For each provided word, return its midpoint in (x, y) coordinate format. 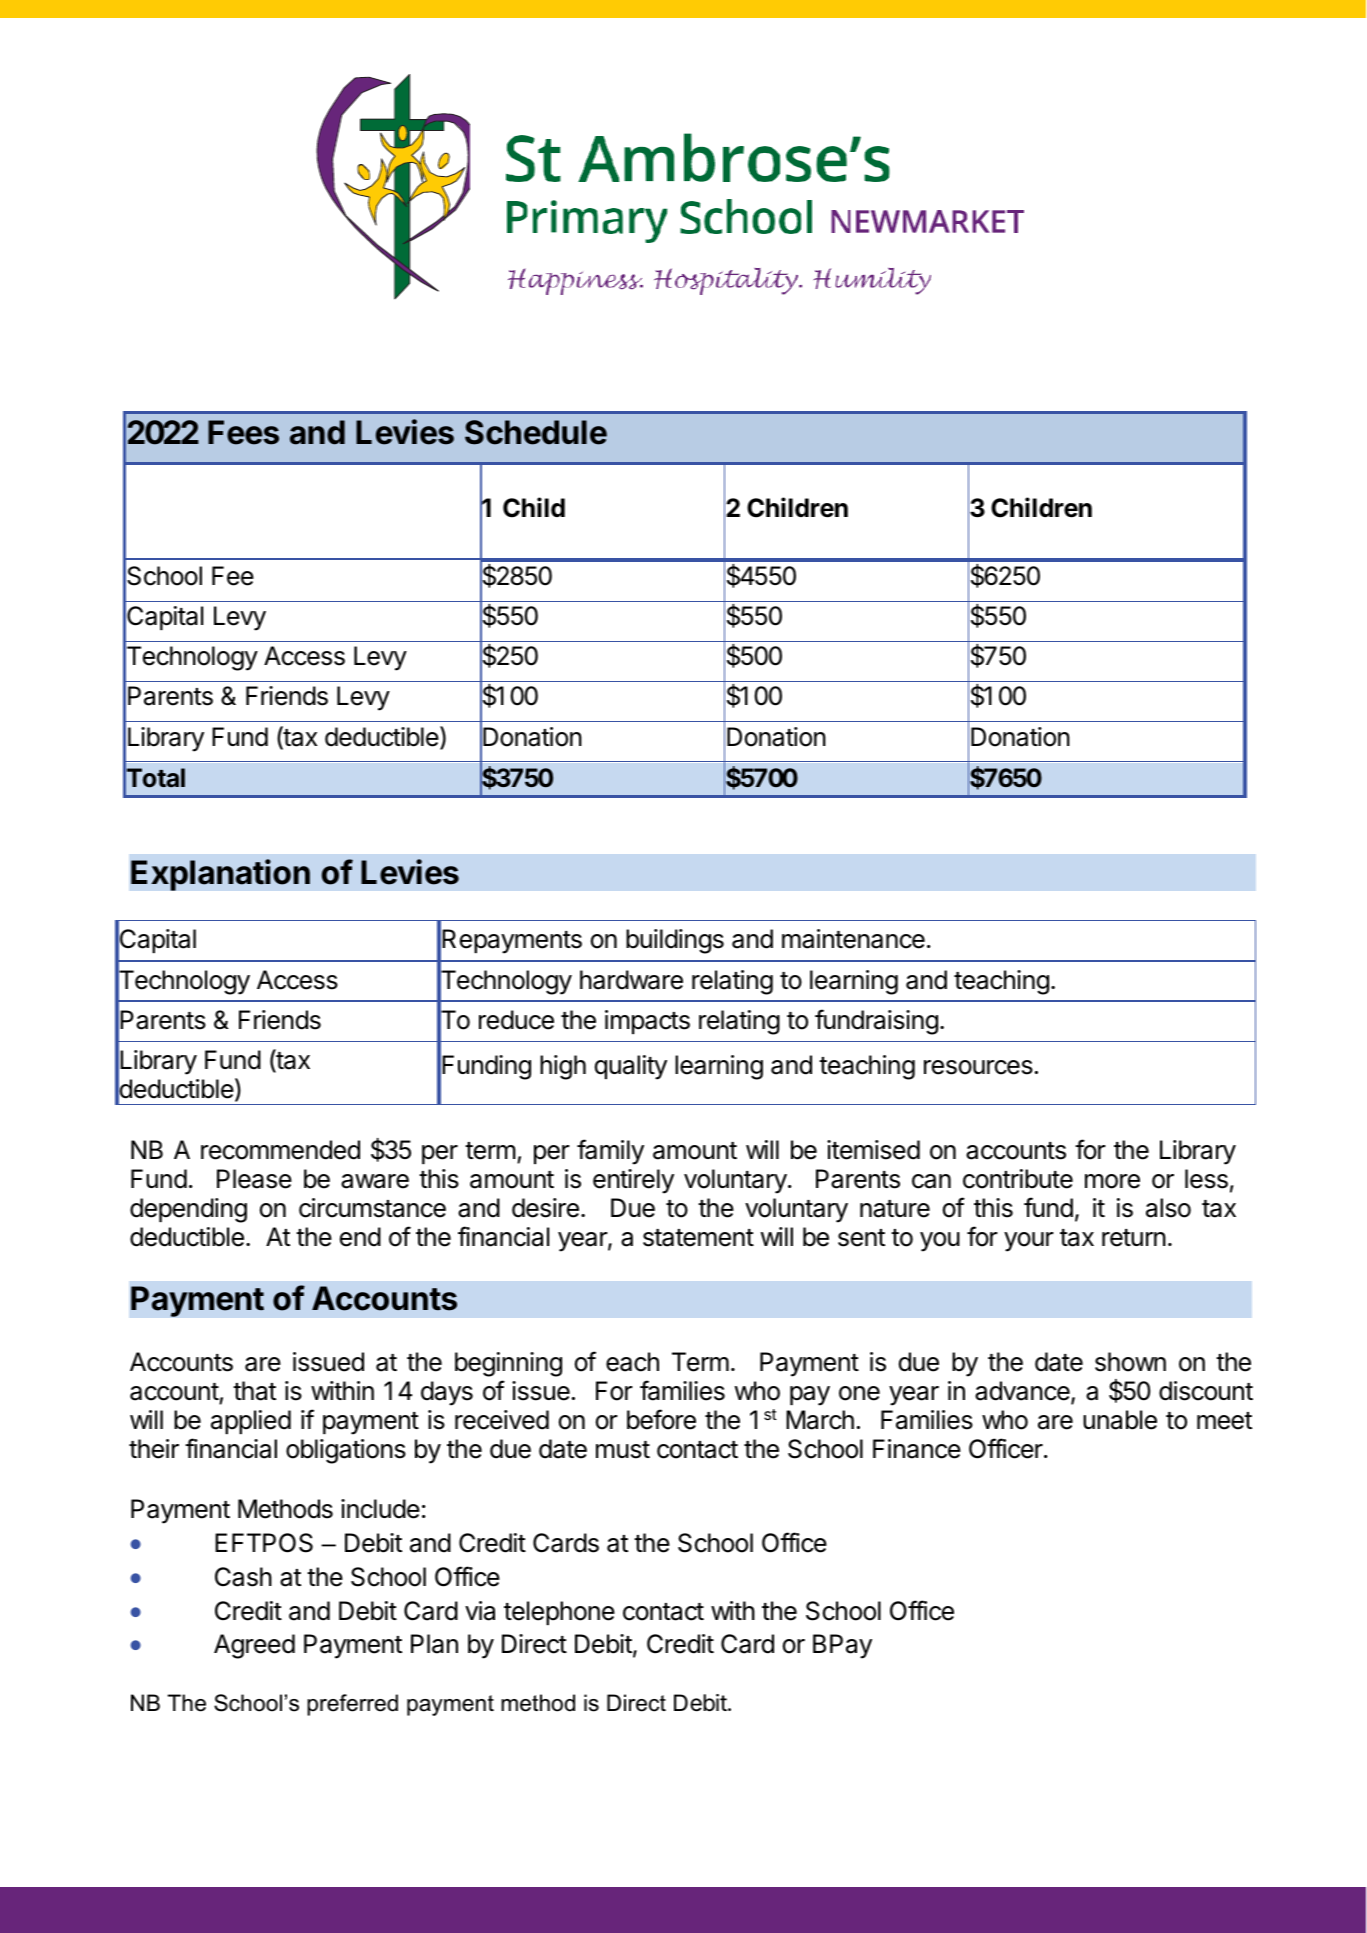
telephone (559, 1613)
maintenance (853, 939)
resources (978, 1067)
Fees (243, 432)
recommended (280, 1150)
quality (631, 1067)
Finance (917, 1449)
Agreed (254, 1646)
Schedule (536, 432)
